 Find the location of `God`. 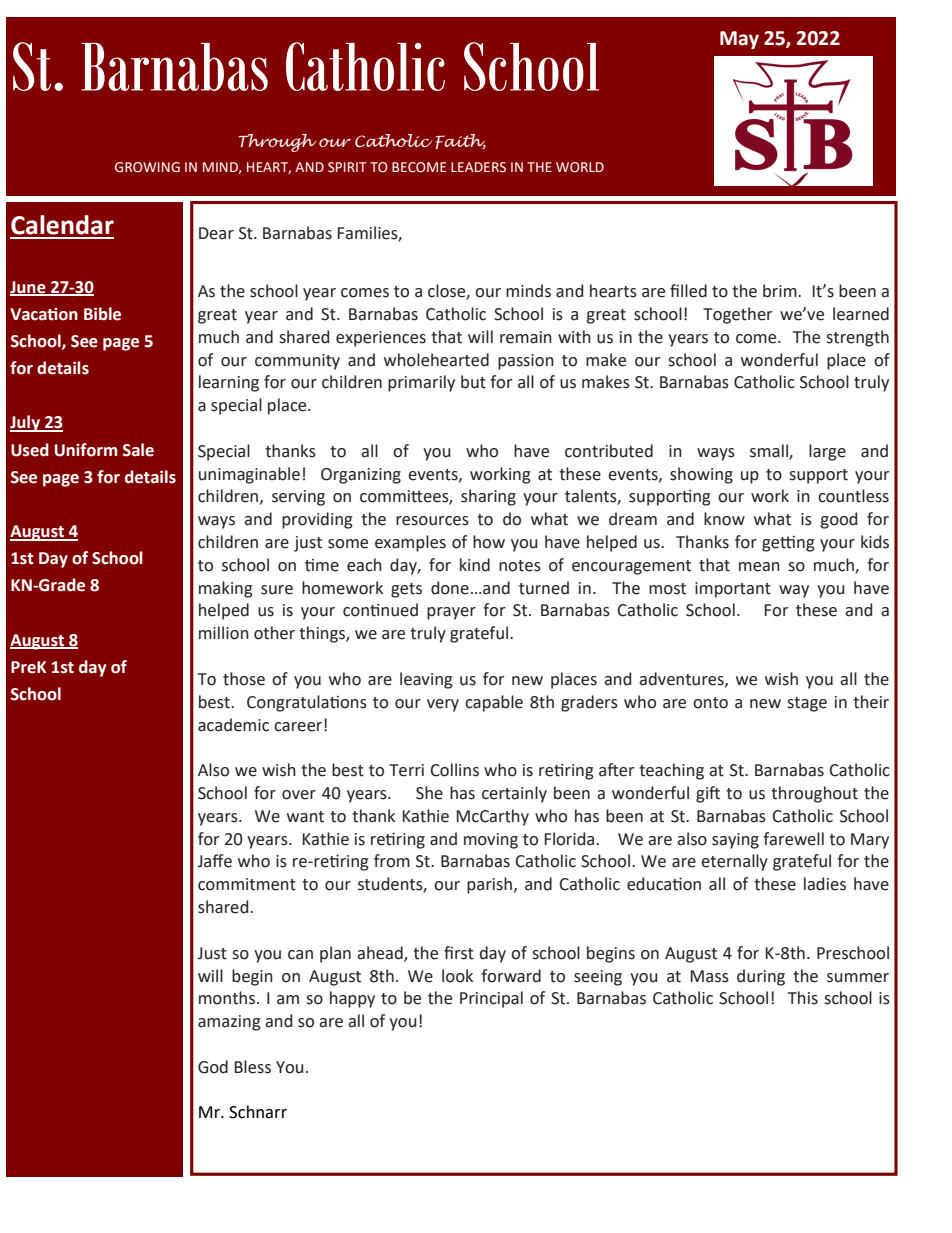

God is located at coordinates (213, 1067).
